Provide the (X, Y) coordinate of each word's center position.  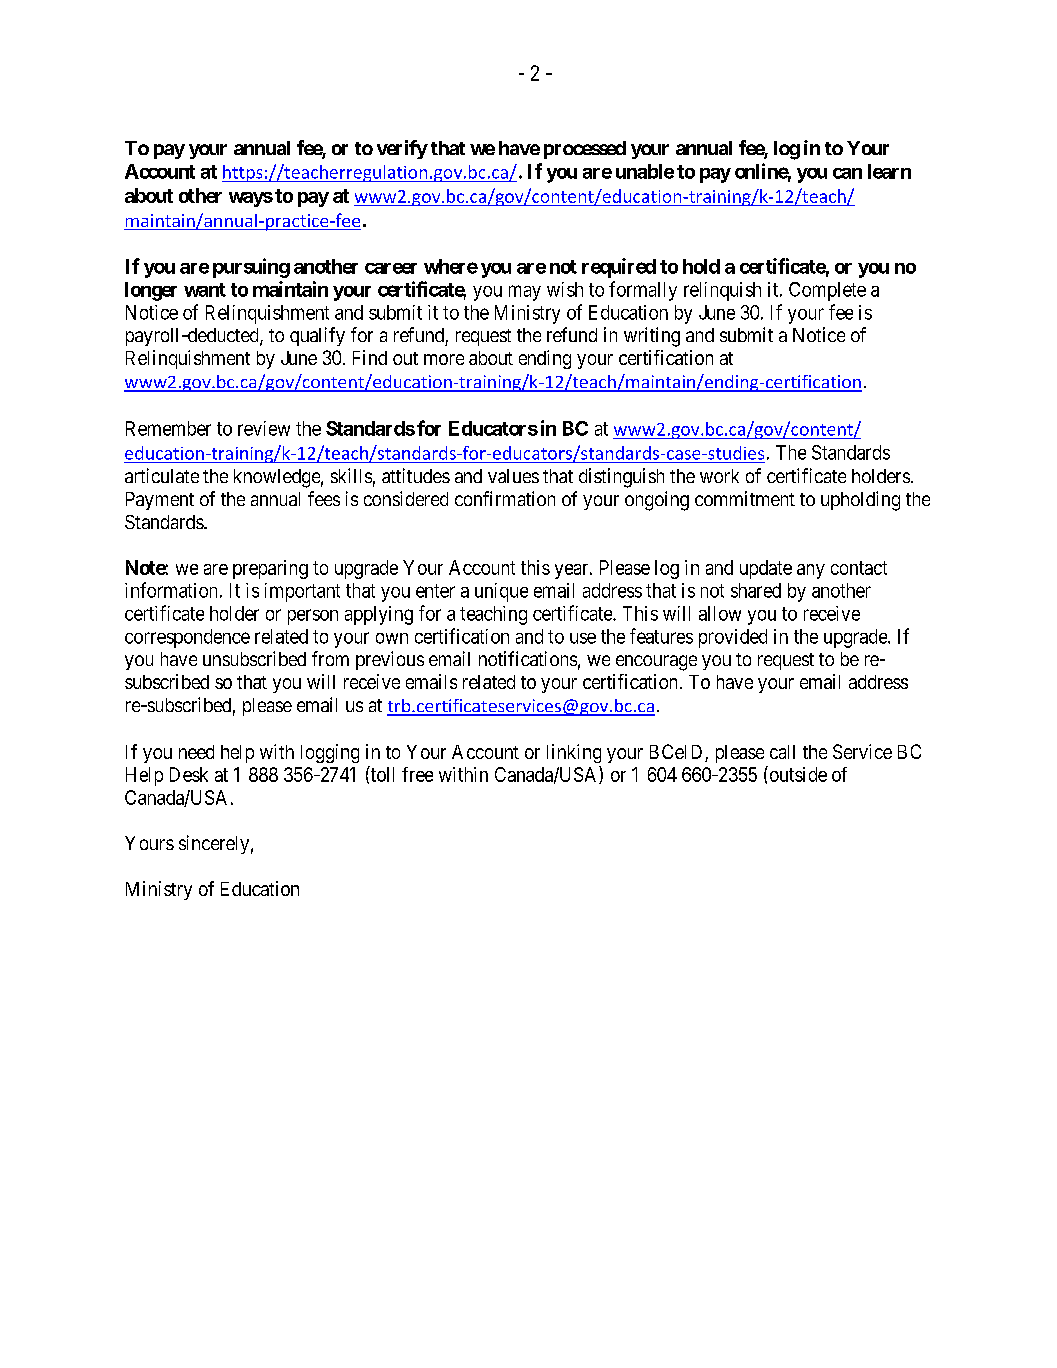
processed (585, 150)
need (196, 752)
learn (889, 171)
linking (574, 753)
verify (402, 149)
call (782, 752)
